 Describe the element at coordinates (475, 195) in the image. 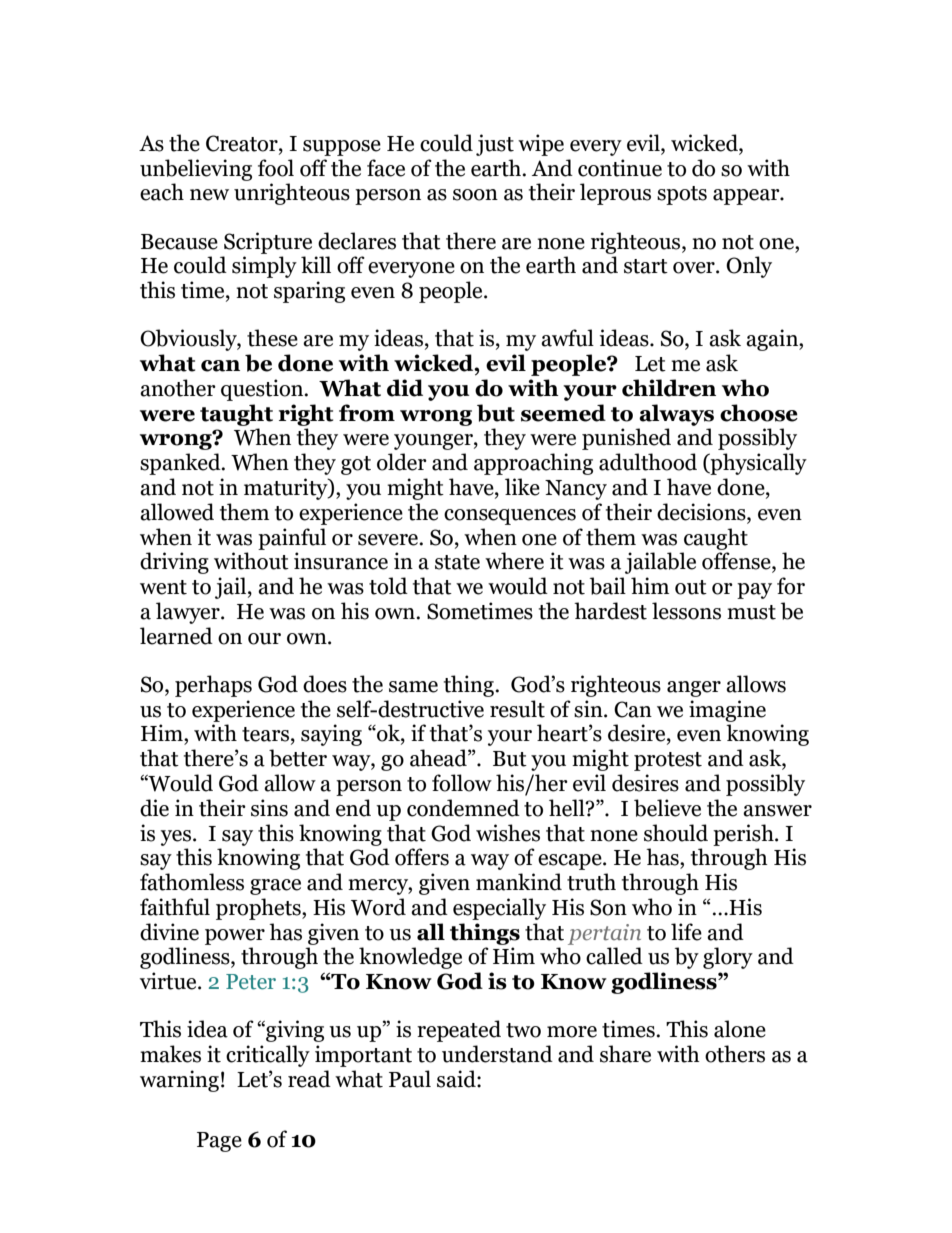

I see `soon` at that location.
